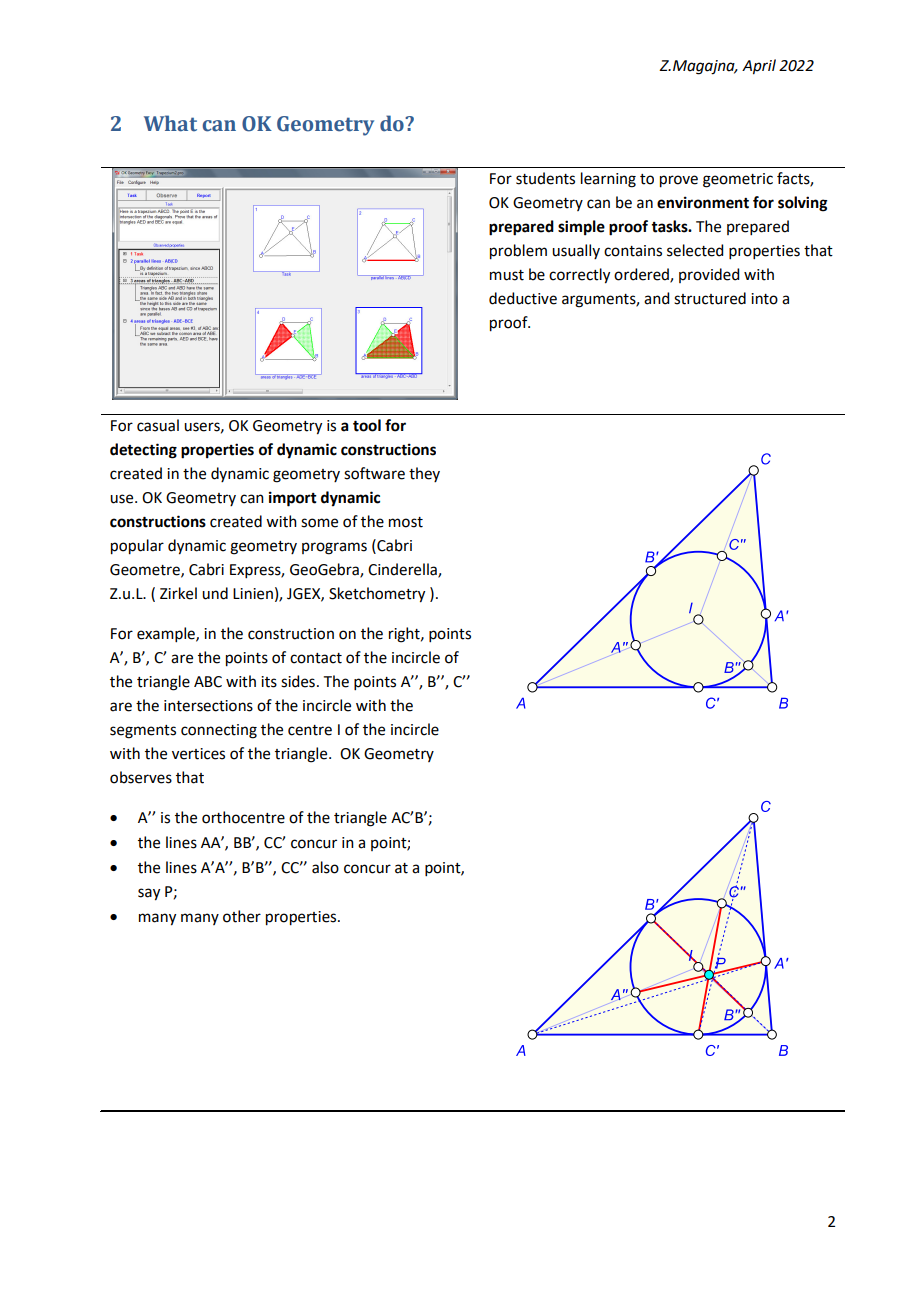 The image size is (924, 1308). I want to click on other, so click(242, 916).
